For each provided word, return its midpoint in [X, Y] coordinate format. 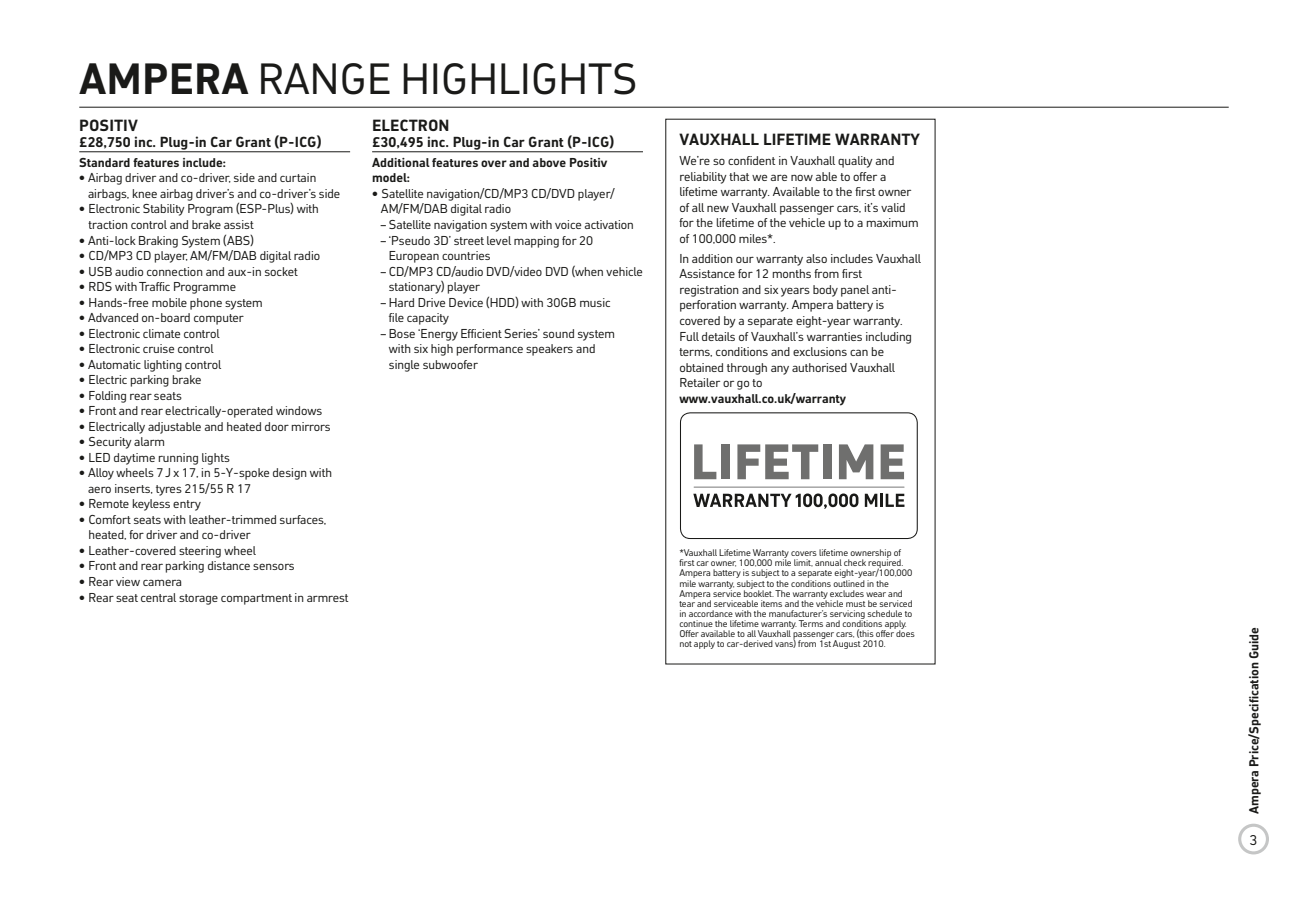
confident [752, 160]
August [847, 644]
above [549, 162]
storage [198, 599]
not [686, 644]
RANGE [325, 79]
